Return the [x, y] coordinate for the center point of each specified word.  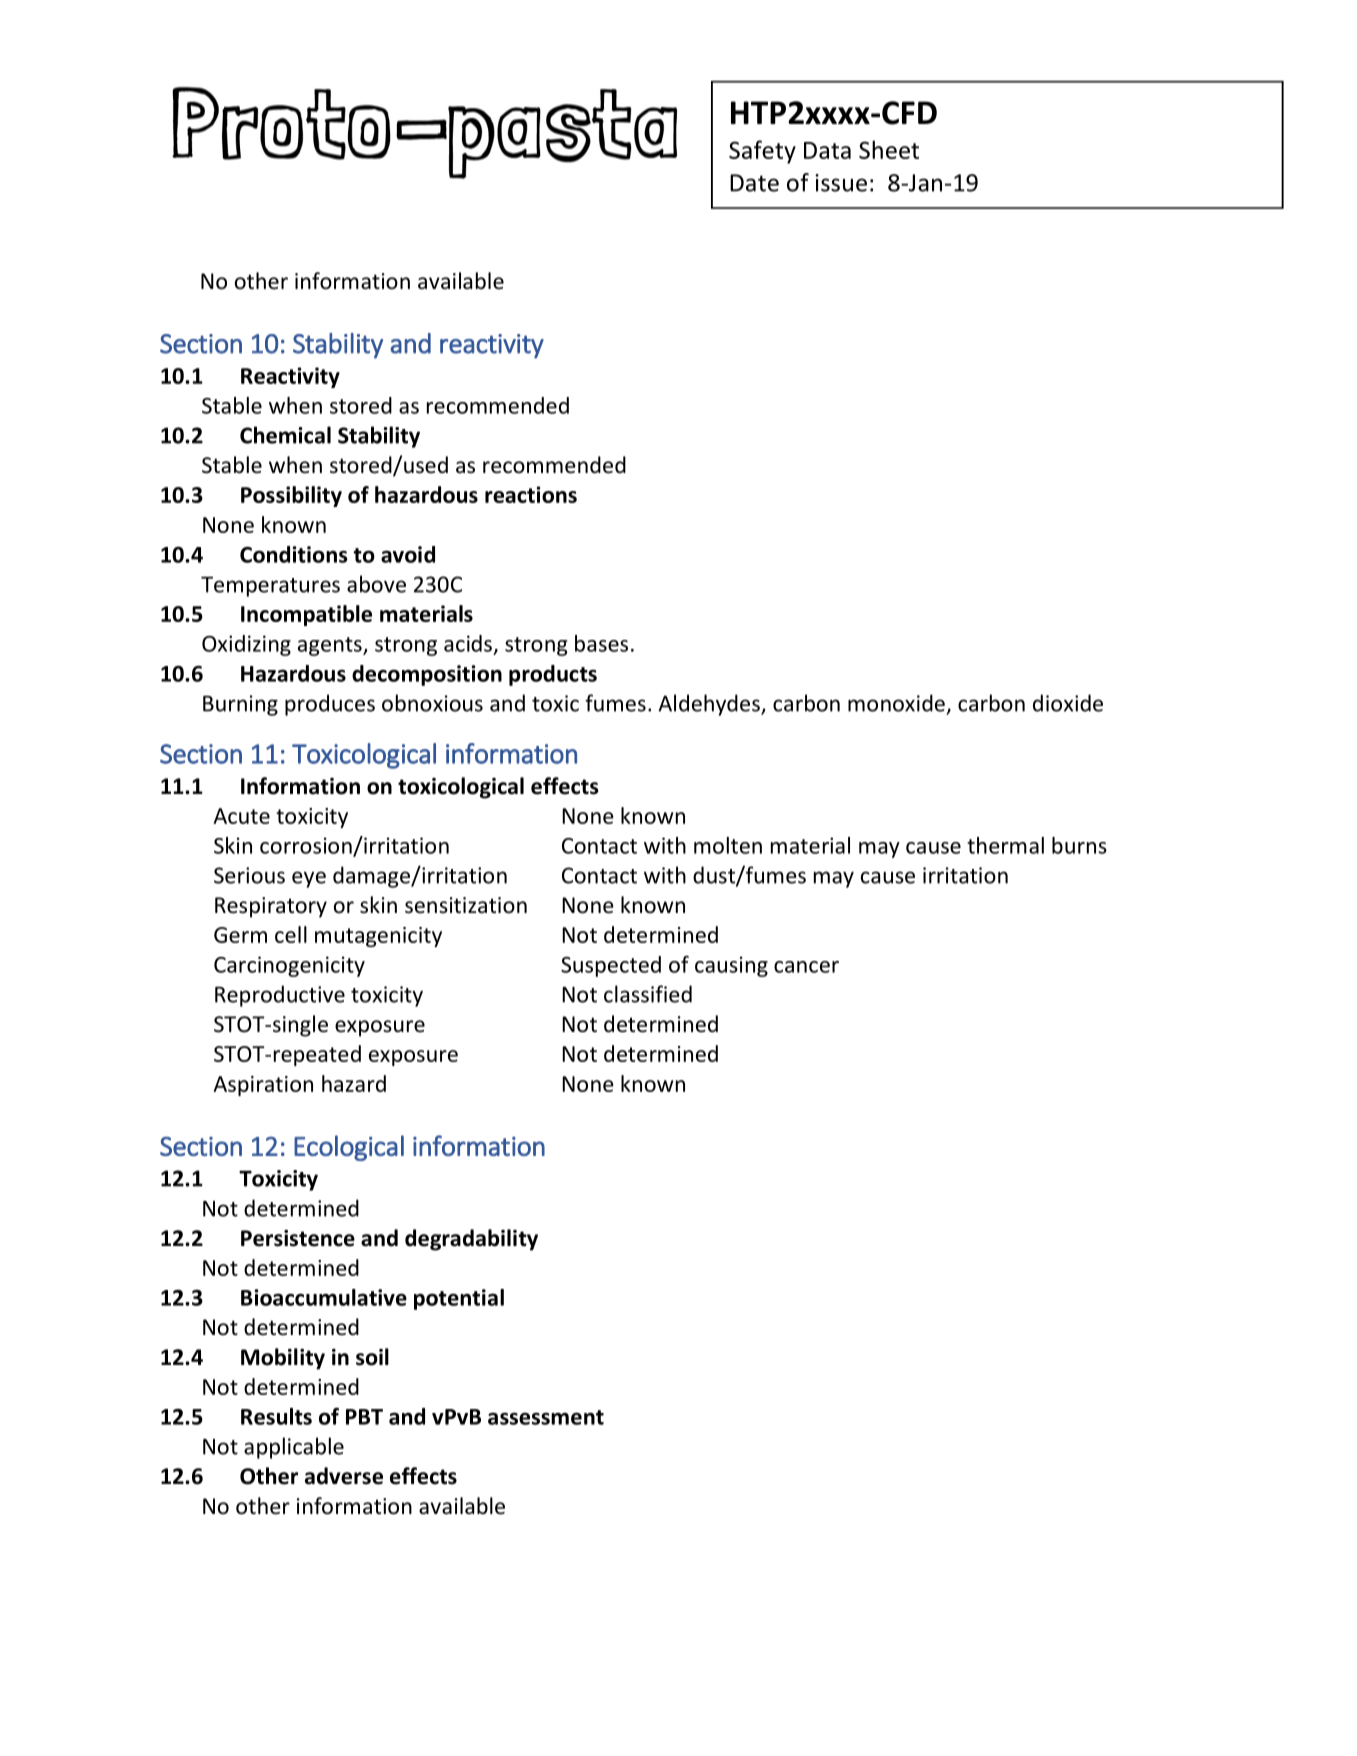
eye [309, 879]
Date [754, 183]
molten [728, 845]
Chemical [285, 435]
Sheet [889, 149]
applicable [294, 1448]
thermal [1005, 845]
